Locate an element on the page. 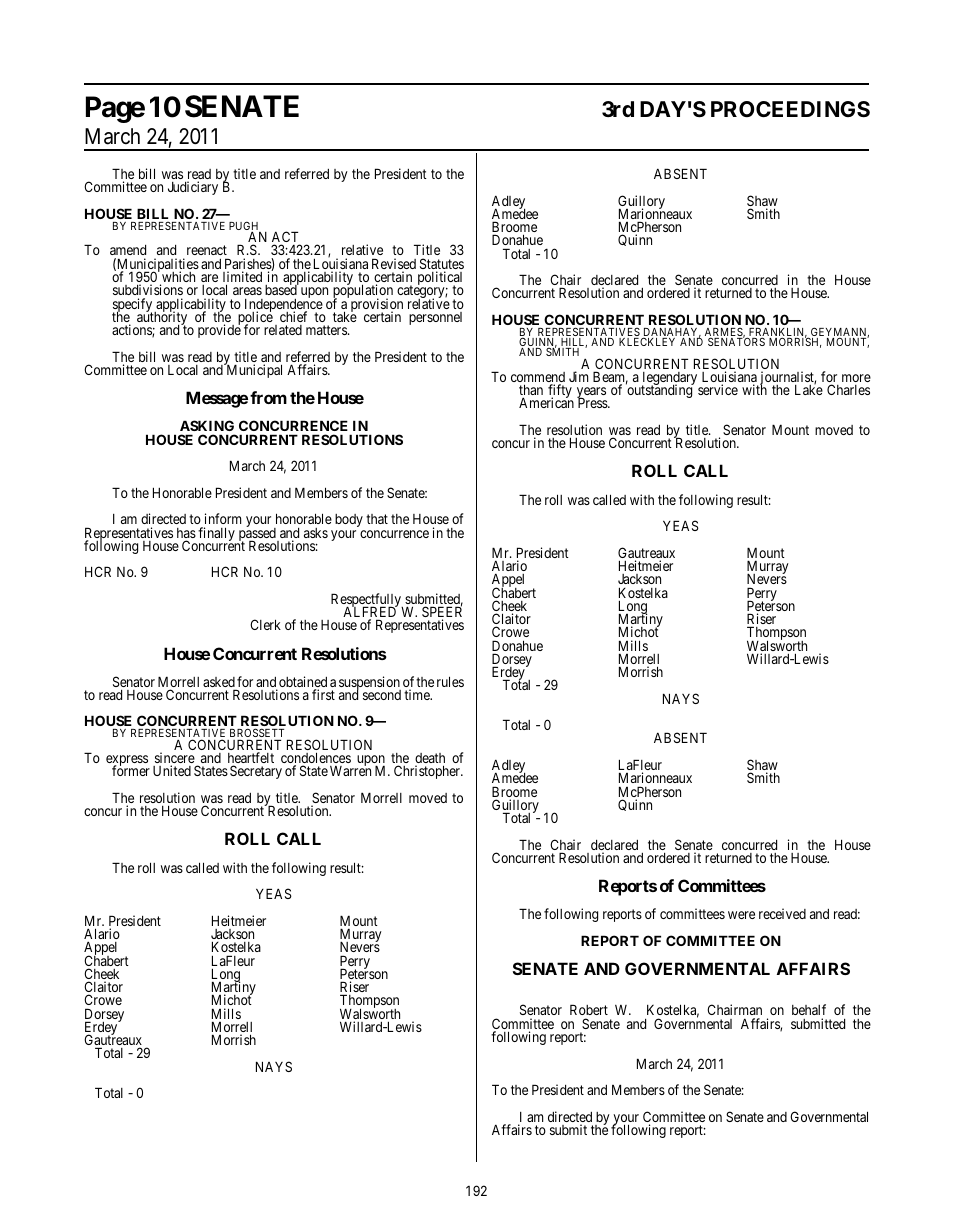  has is located at coordinates (186, 534).
